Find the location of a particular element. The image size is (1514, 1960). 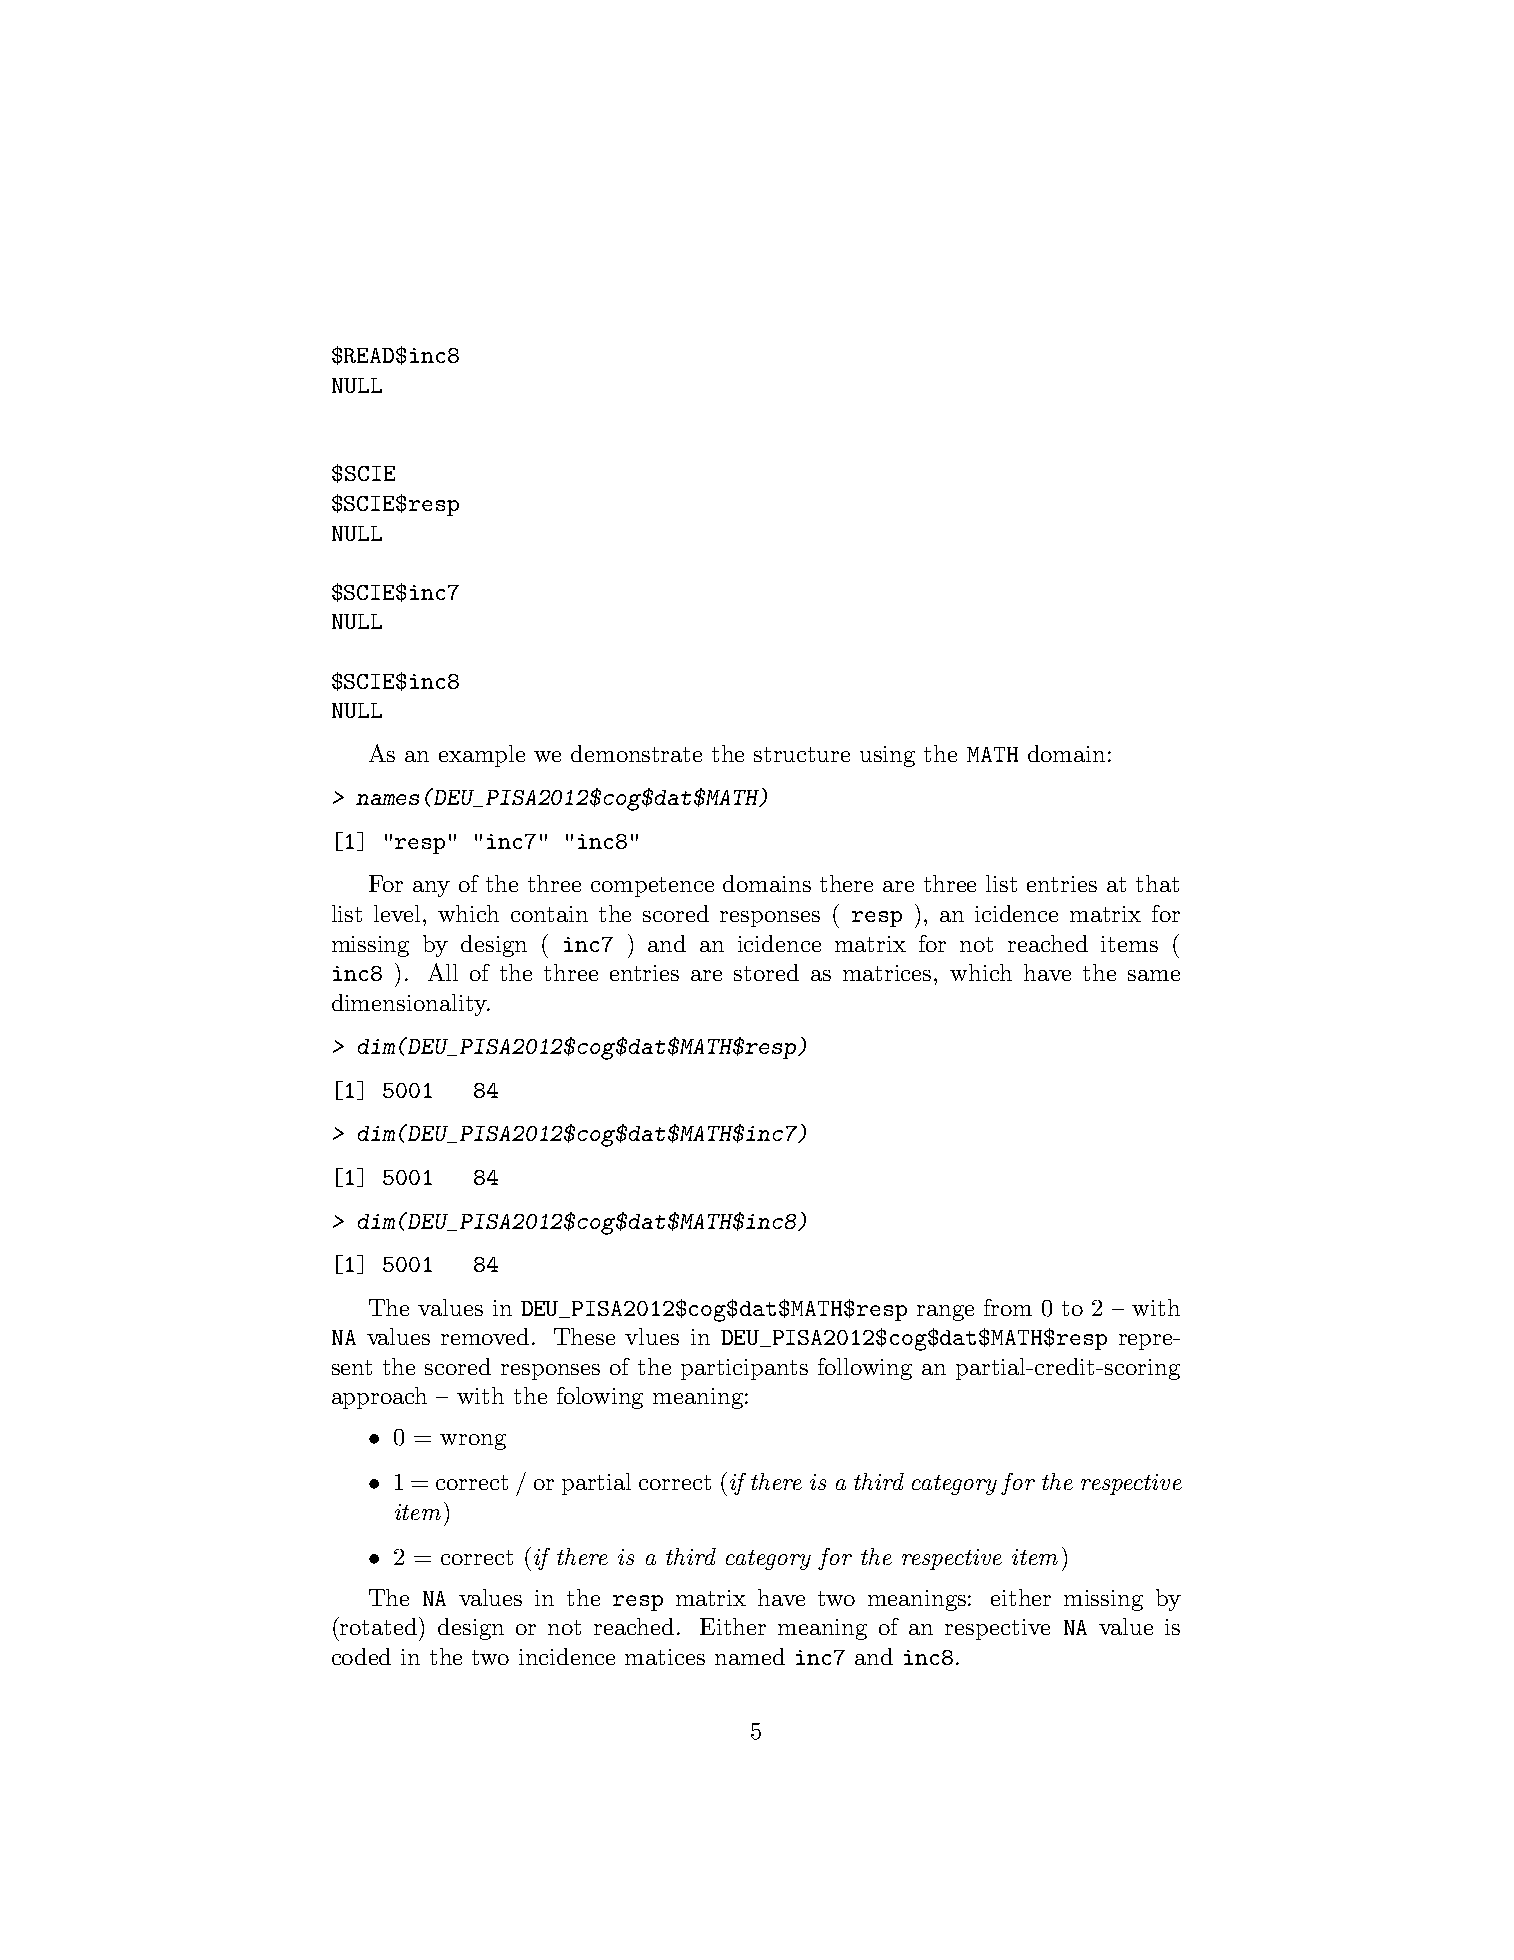

named is located at coordinates (750, 1656).
